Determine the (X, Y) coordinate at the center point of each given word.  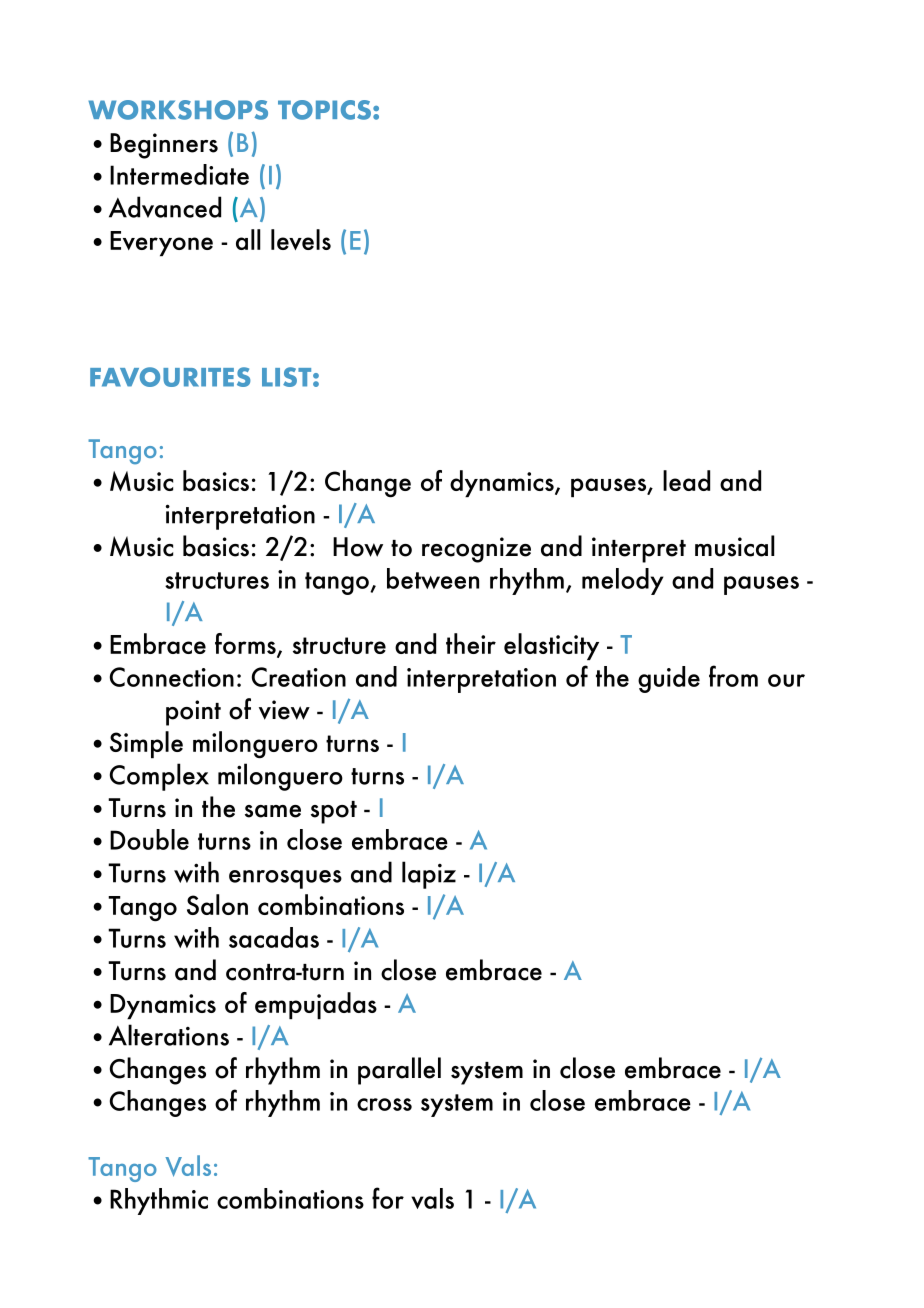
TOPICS (324, 110)
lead (686, 480)
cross (384, 1104)
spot (334, 812)
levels (301, 239)
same (273, 811)
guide (669, 679)
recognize (476, 550)
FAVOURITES (170, 377)
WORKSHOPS (178, 110)
